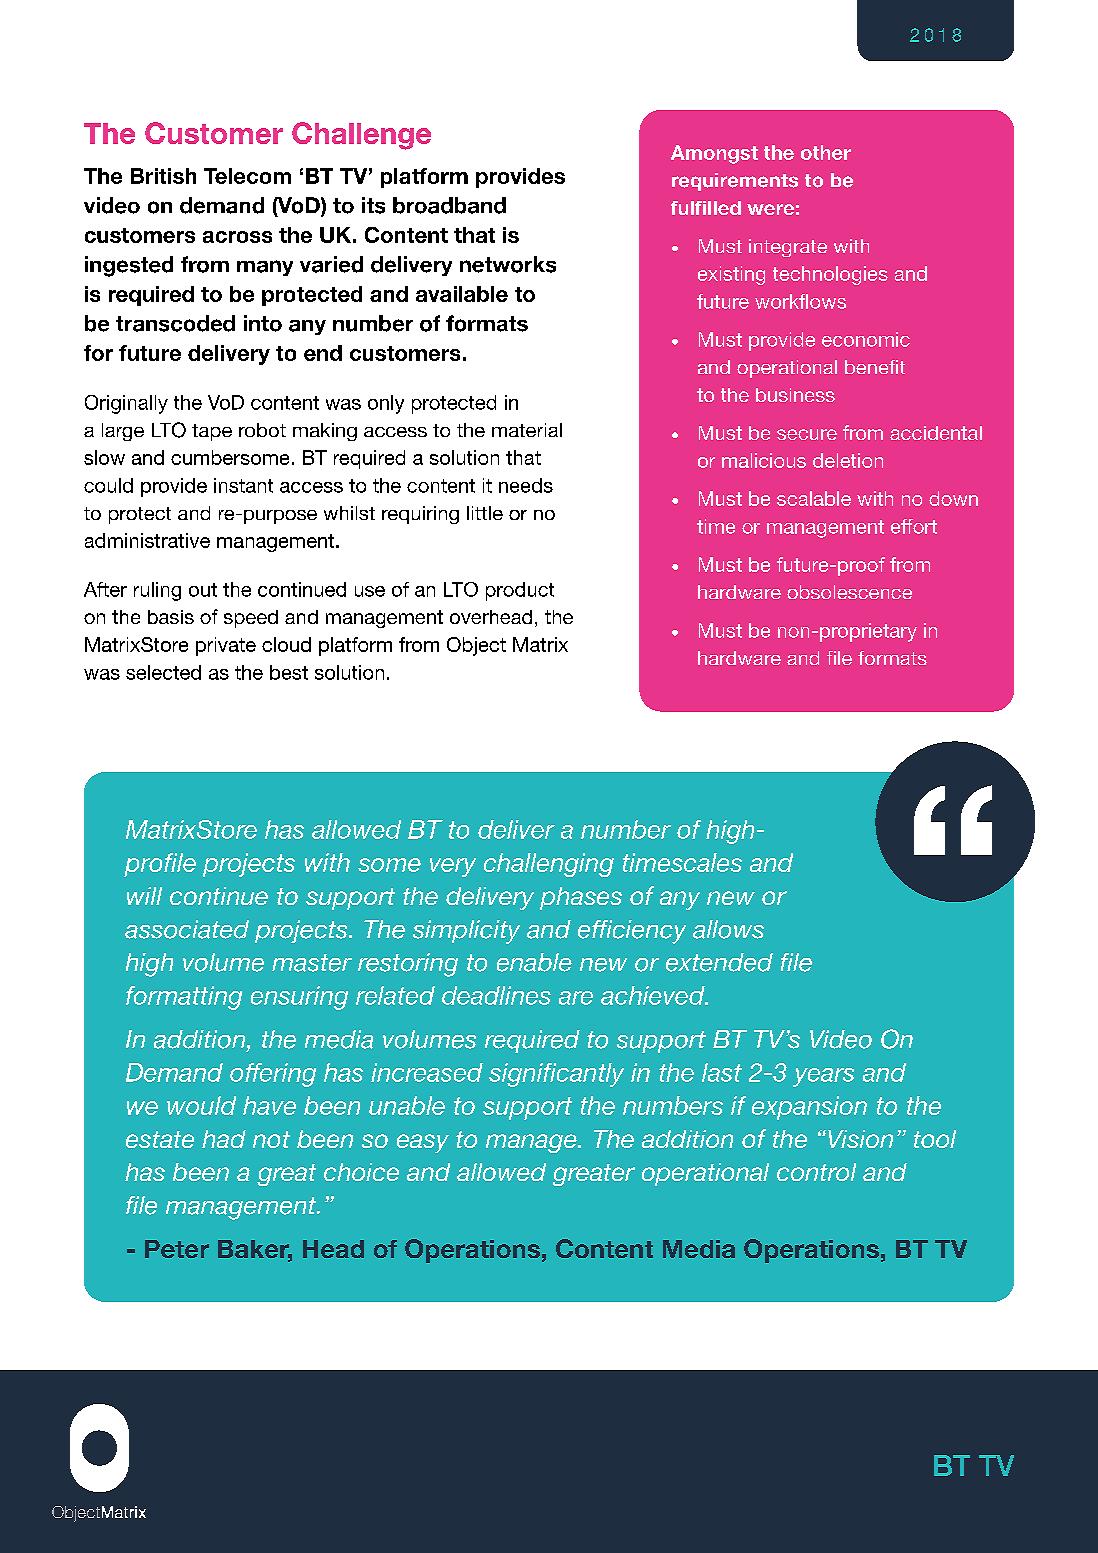 The height and width of the page is (1553, 1098). What do you see at coordinates (849, 592) in the page?
I see `obsolescence` at bounding box center [849, 592].
